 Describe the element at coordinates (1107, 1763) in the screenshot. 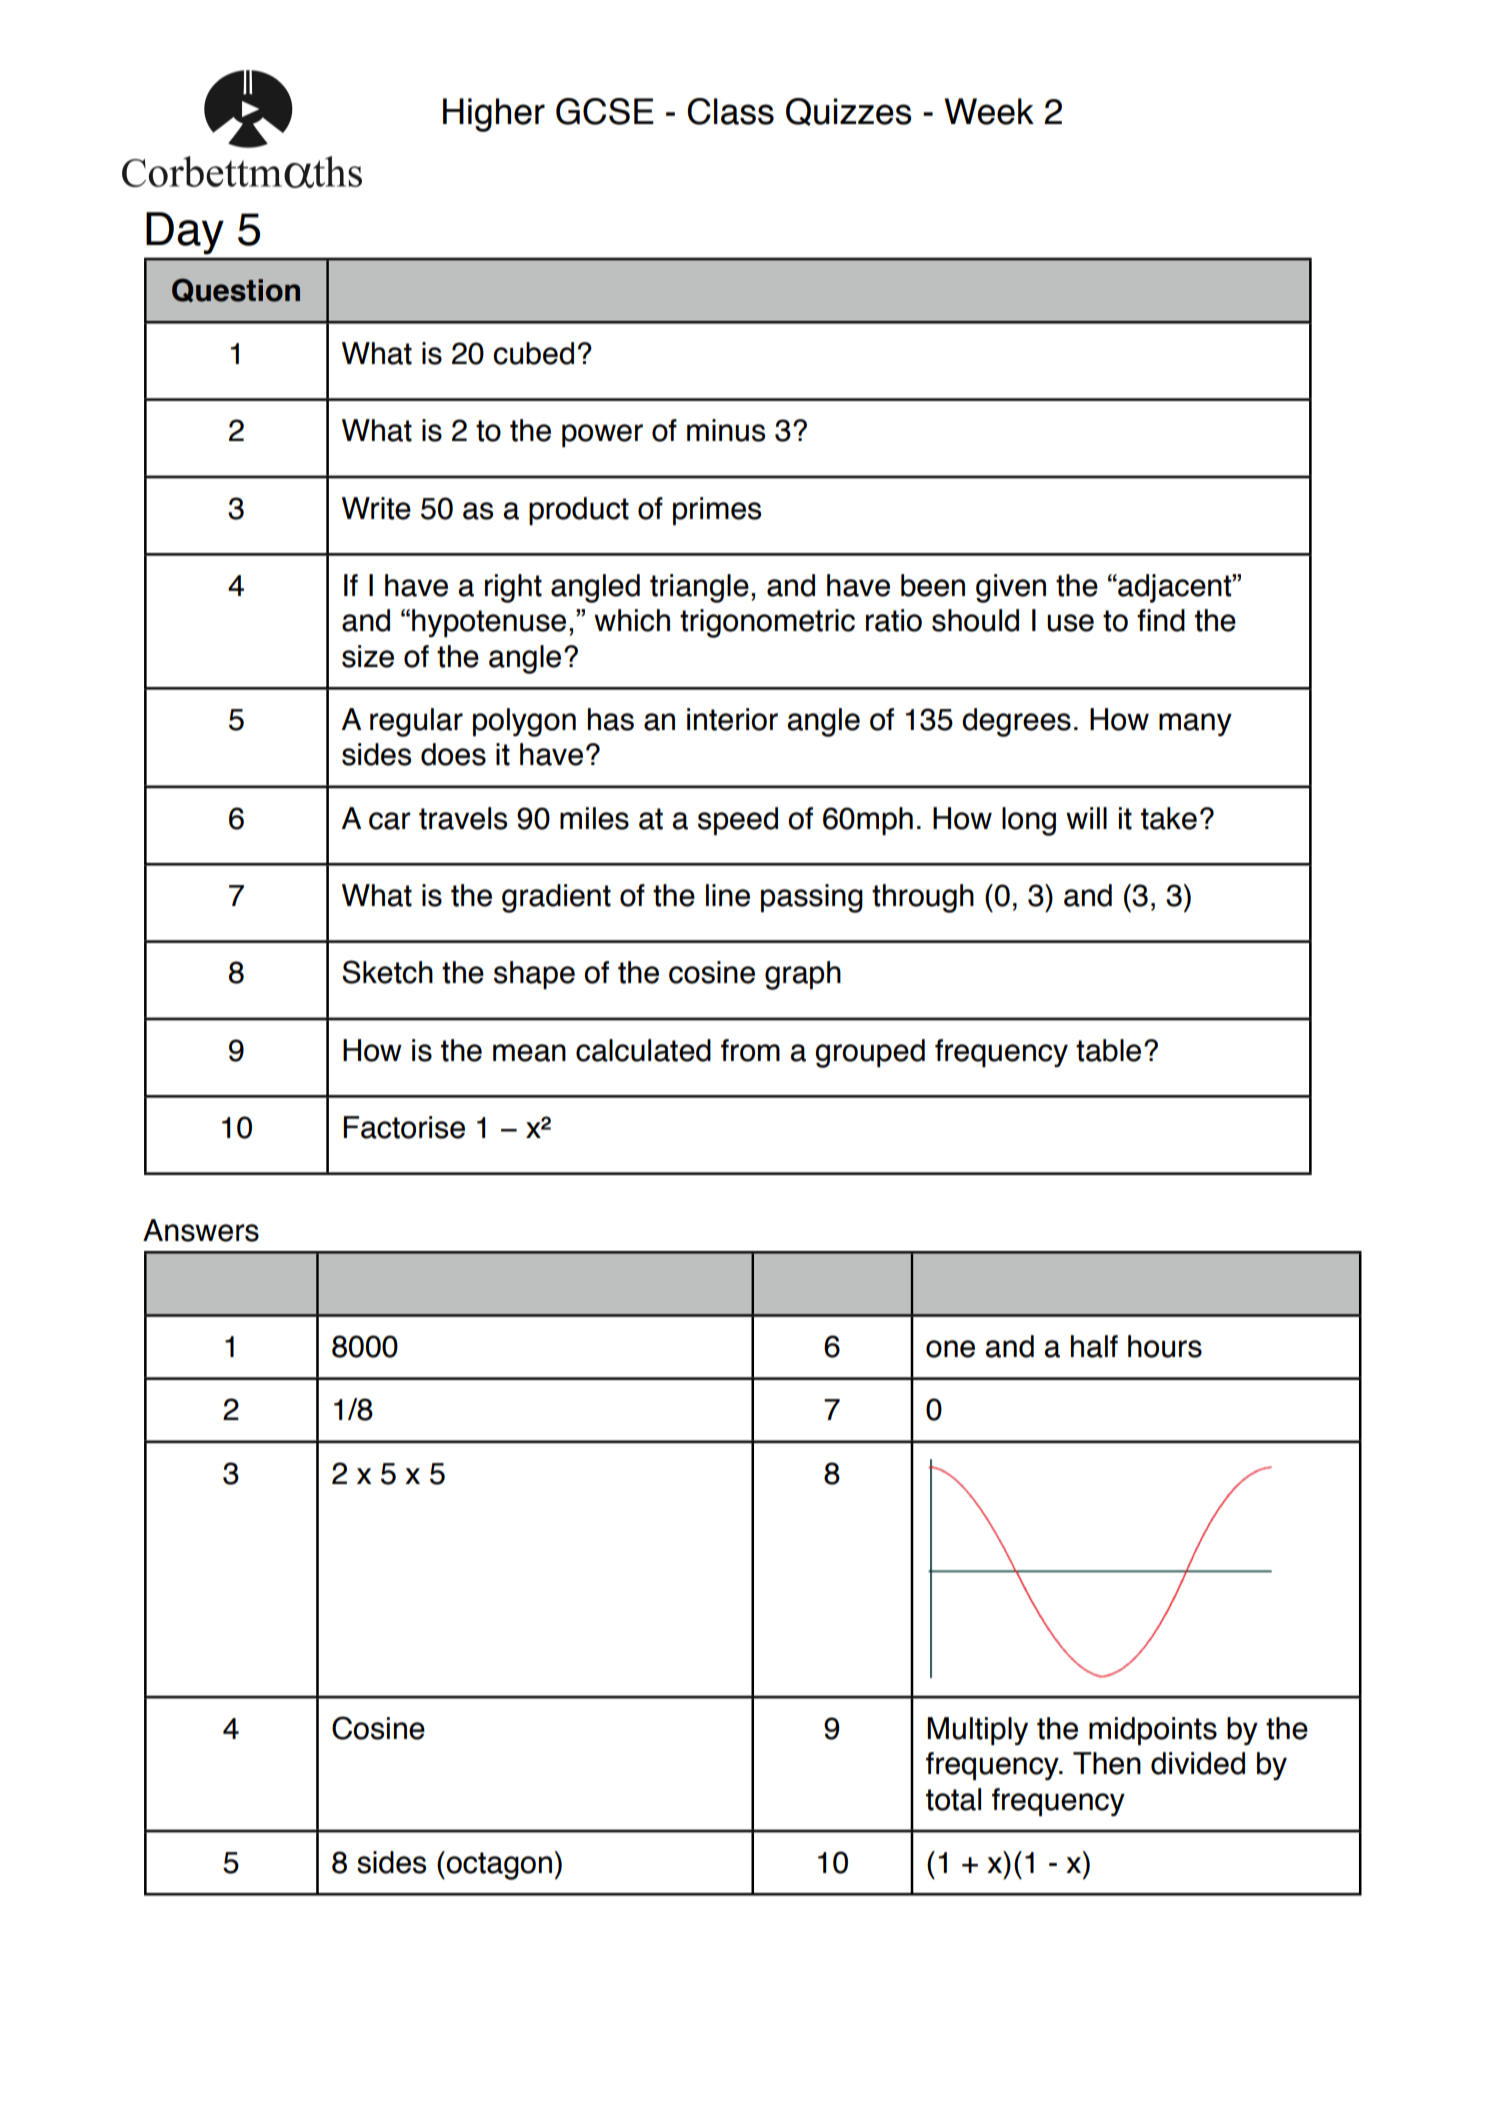

I see `Then` at that location.
